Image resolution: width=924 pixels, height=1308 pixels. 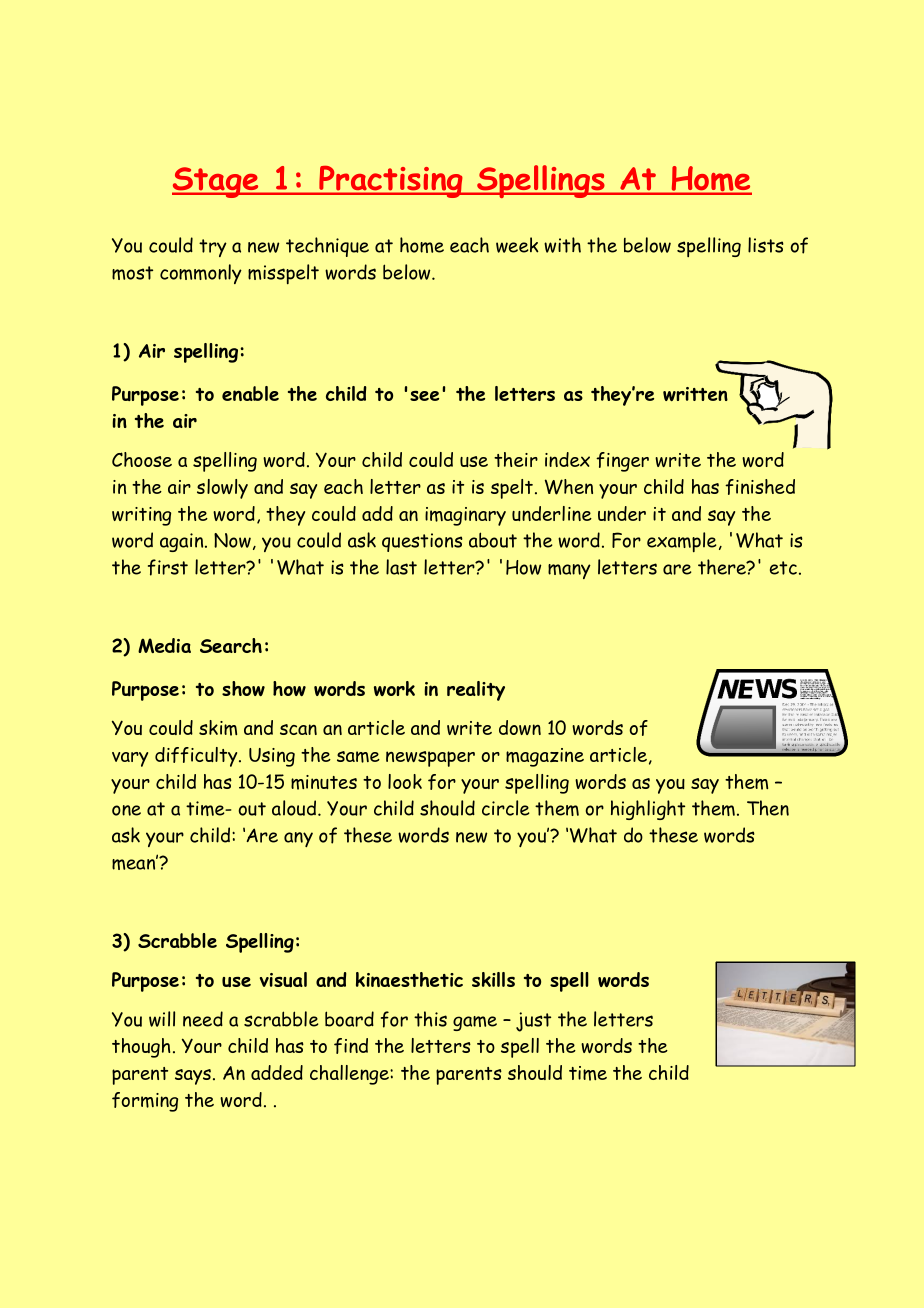 I want to click on Search, so click(x=231, y=645).
